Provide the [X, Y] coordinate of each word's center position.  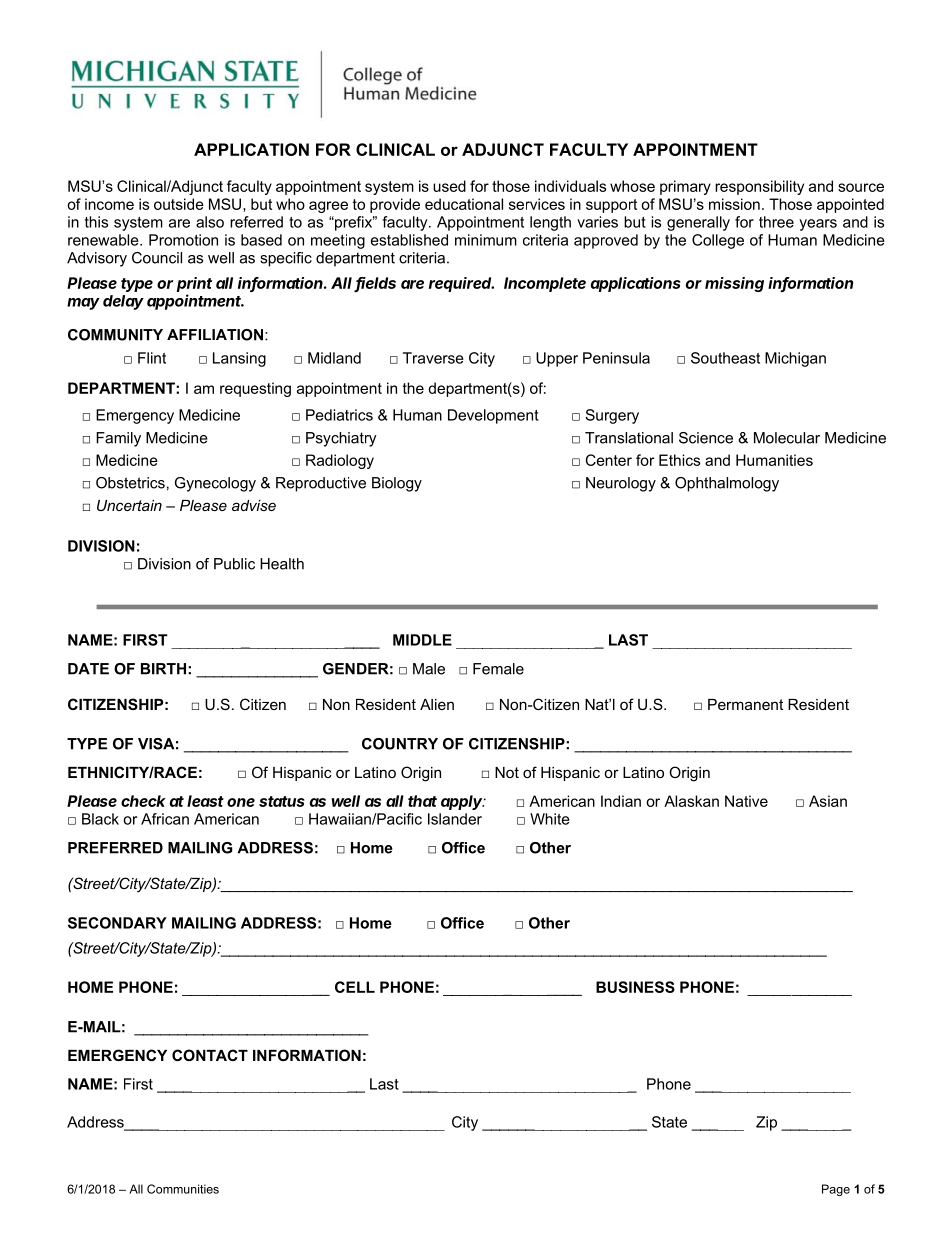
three [776, 222]
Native [746, 801]
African [165, 819]
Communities [183, 1189]
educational [464, 204]
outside [179, 204]
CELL [355, 987]
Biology [397, 484]
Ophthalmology [727, 484]
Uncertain [129, 505]
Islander [455, 819]
